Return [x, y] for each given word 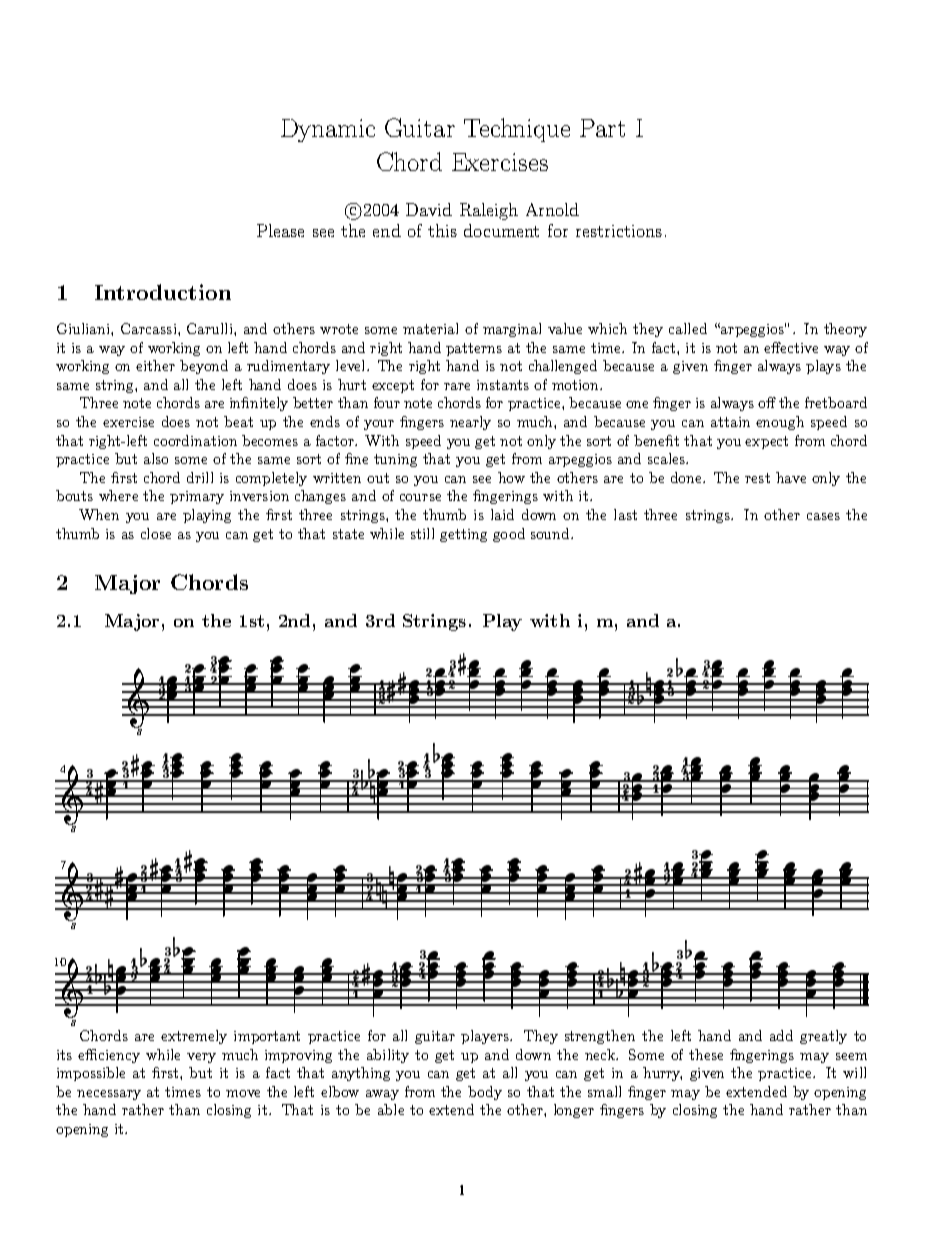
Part [602, 128]
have [791, 477]
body [485, 1093]
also [156, 458]
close [156, 533]
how [511, 477]
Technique [517, 130]
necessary [109, 1095]
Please [280, 230]
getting [463, 535]
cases [823, 516]
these [706, 1054]
